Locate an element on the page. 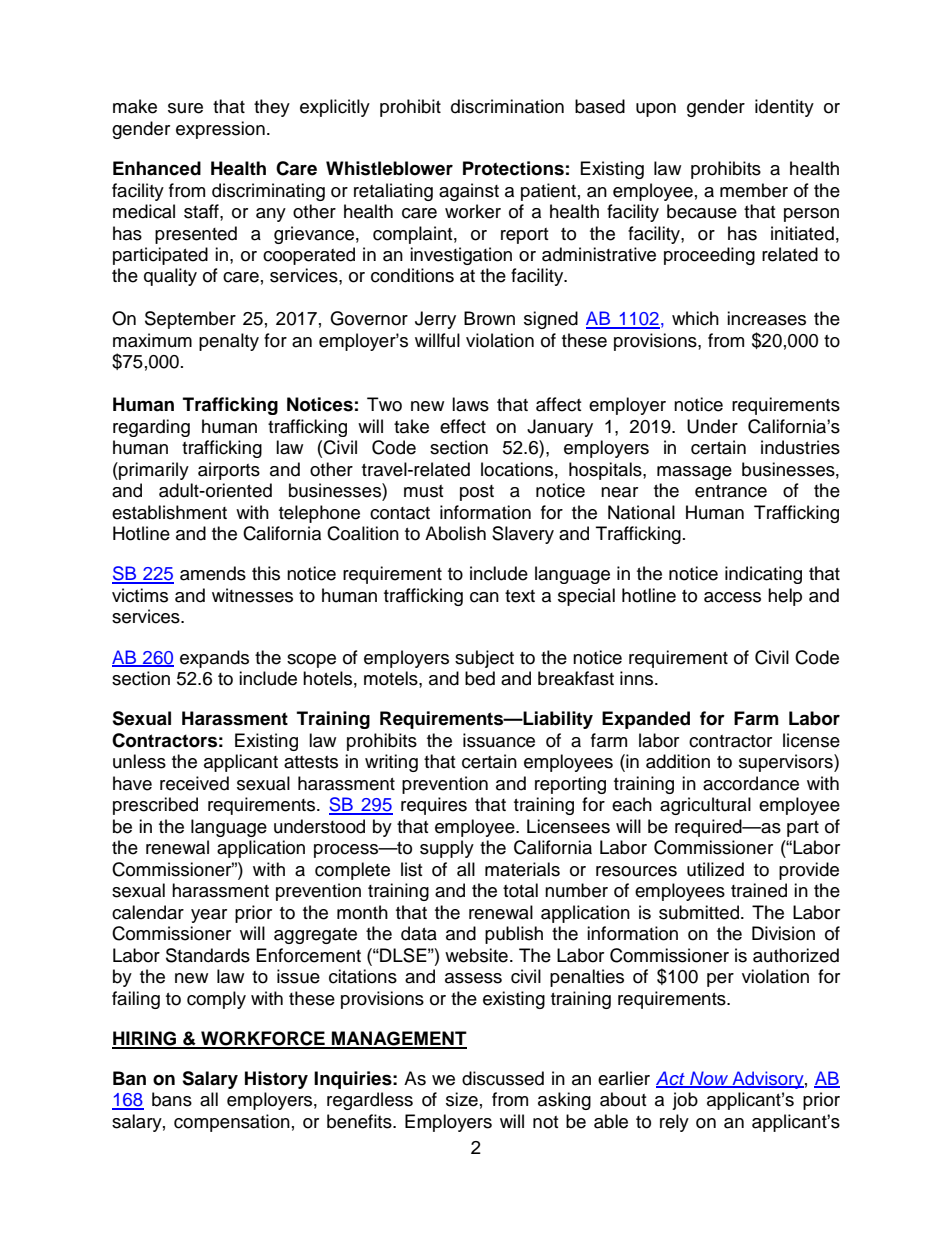 The width and height of the document is (952, 1233). penalty is located at coordinates (229, 342).
